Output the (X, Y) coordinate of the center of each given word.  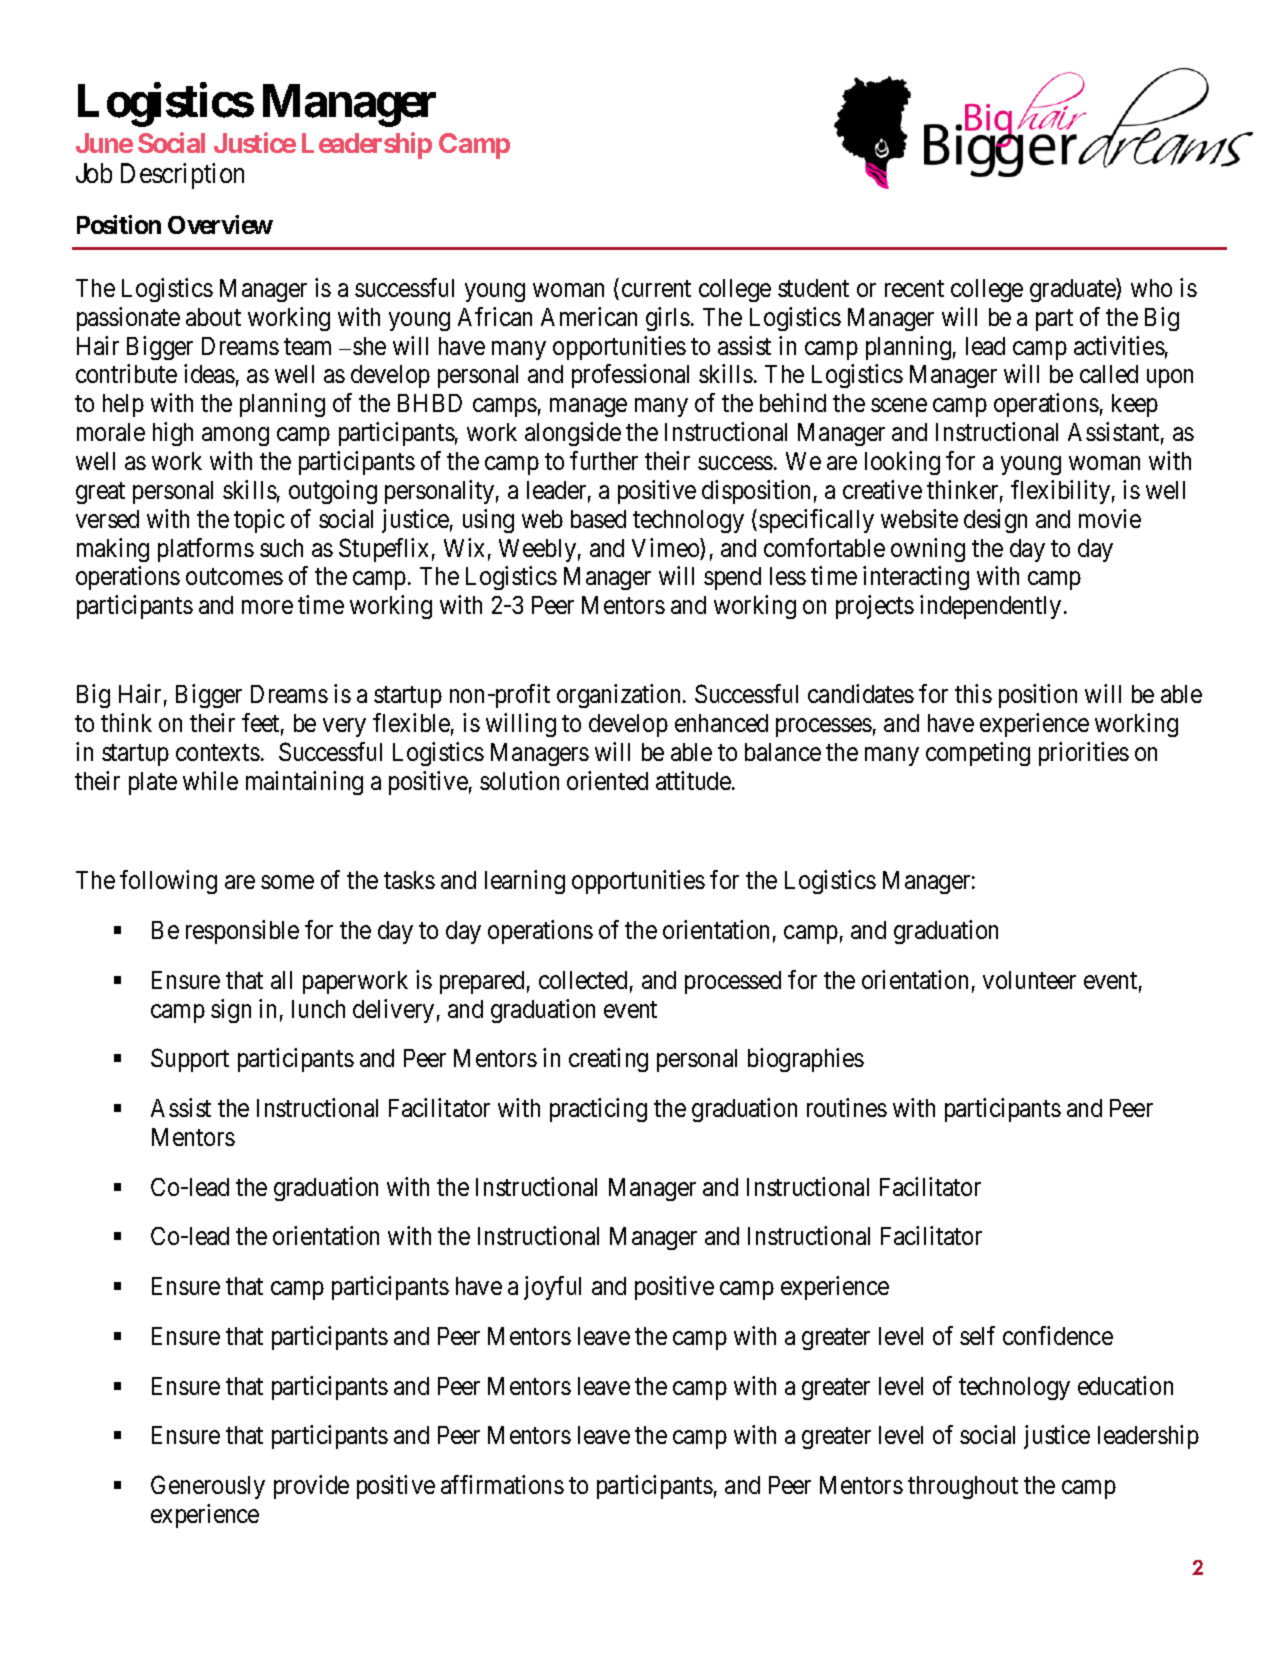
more (267, 607)
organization (620, 696)
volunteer (1029, 980)
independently (990, 607)
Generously (208, 1487)
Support (190, 1060)
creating (608, 1060)
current (656, 288)
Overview (220, 224)
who (1151, 288)
